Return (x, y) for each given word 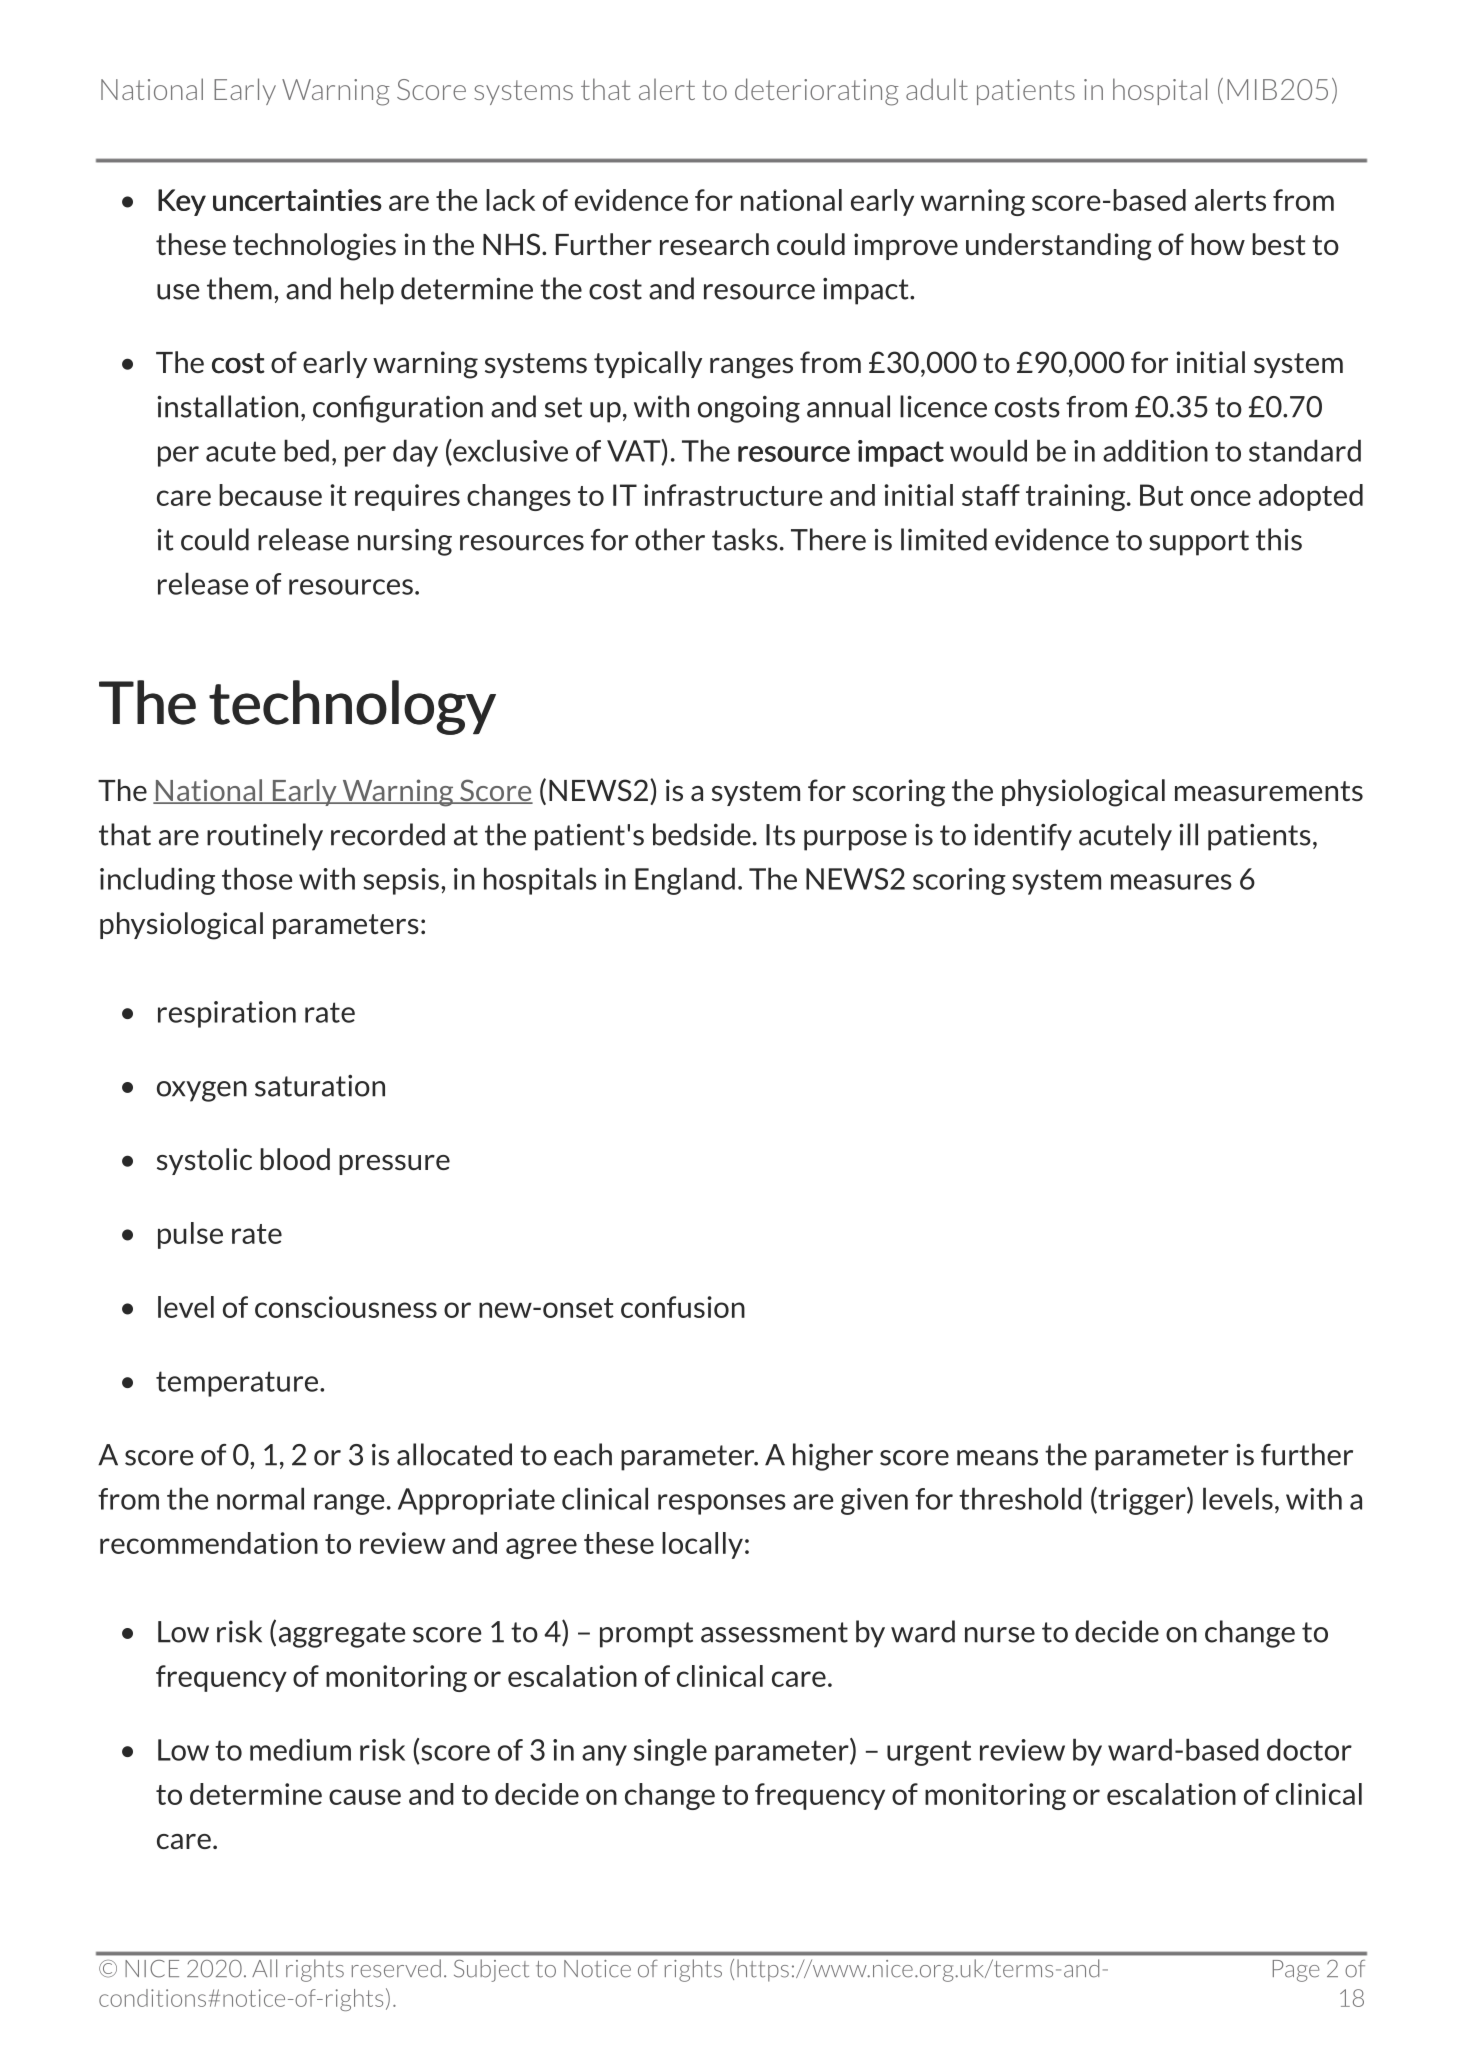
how (1218, 244)
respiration (227, 1014)
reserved (396, 1968)
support (1199, 543)
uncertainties (297, 200)
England (685, 881)
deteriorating (817, 92)
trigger (1142, 1501)
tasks (745, 539)
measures (1171, 882)
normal (260, 1498)
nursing (405, 542)
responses (722, 1504)
